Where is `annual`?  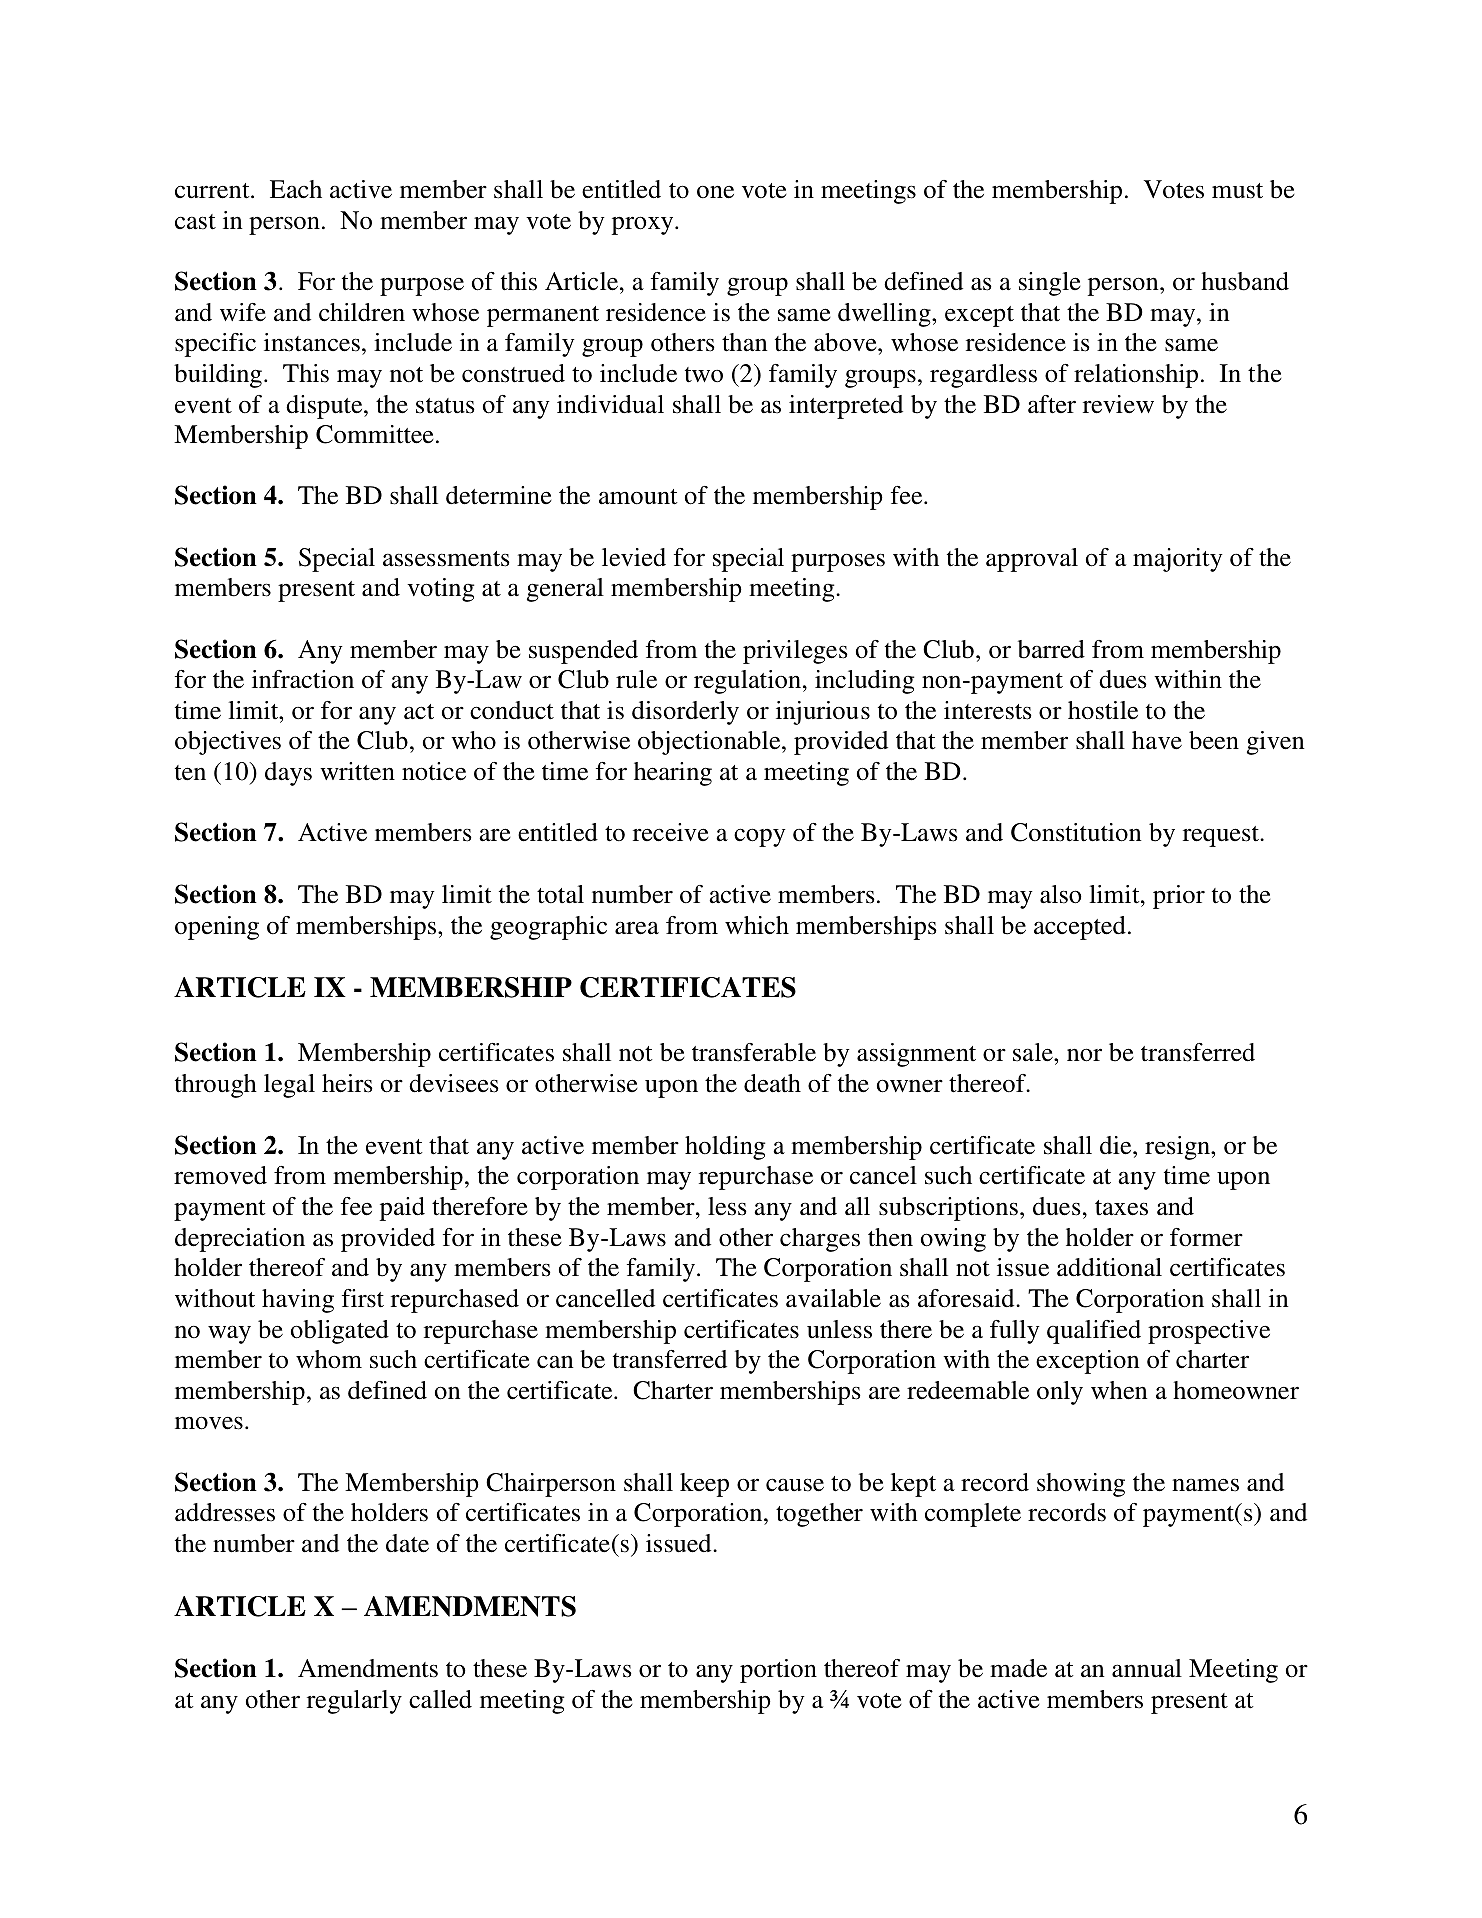
annual is located at coordinates (1147, 1668).
